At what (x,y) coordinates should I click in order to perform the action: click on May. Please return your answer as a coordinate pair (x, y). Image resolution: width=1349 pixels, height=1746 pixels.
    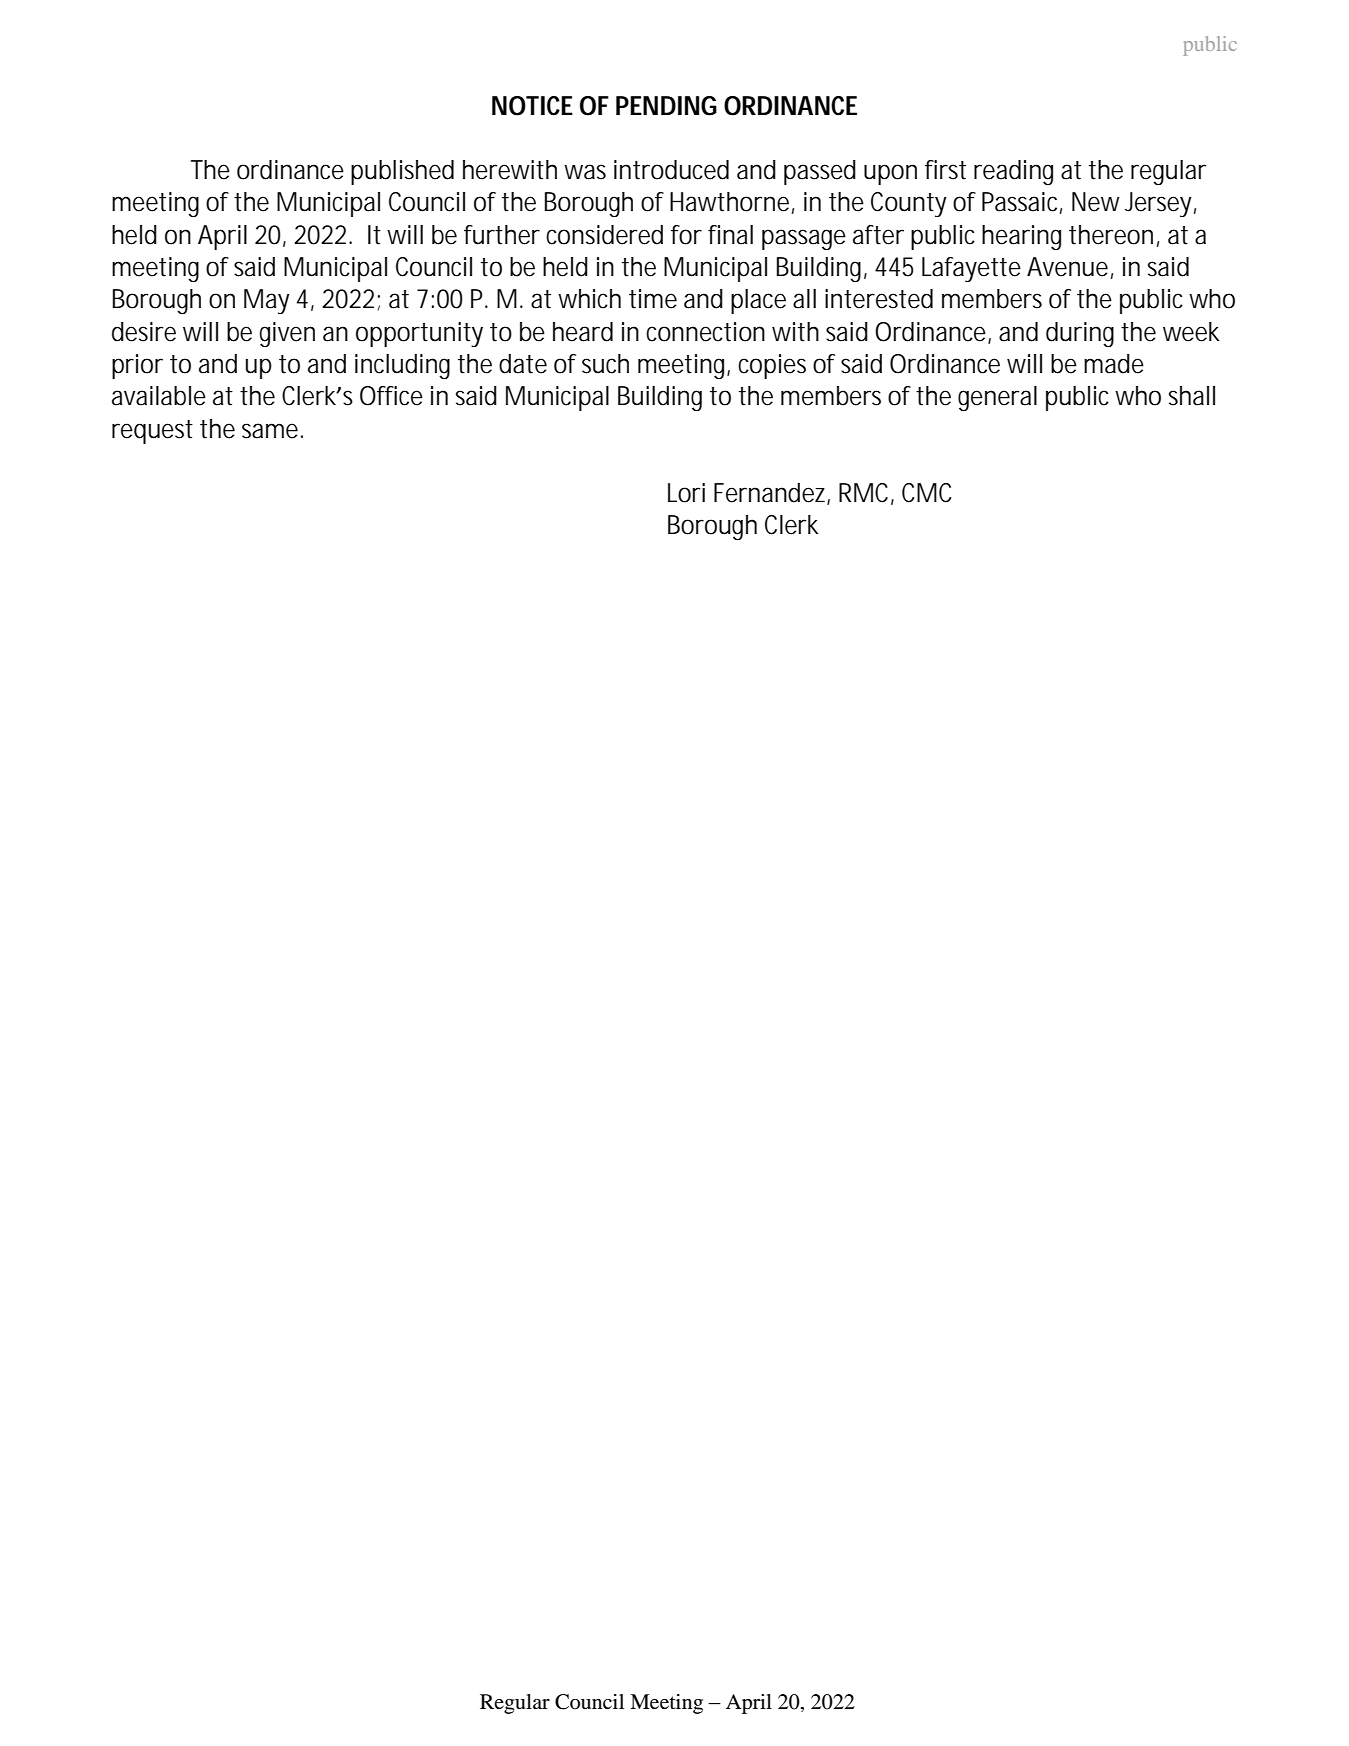
    Looking at the image, I should click on (267, 301).
